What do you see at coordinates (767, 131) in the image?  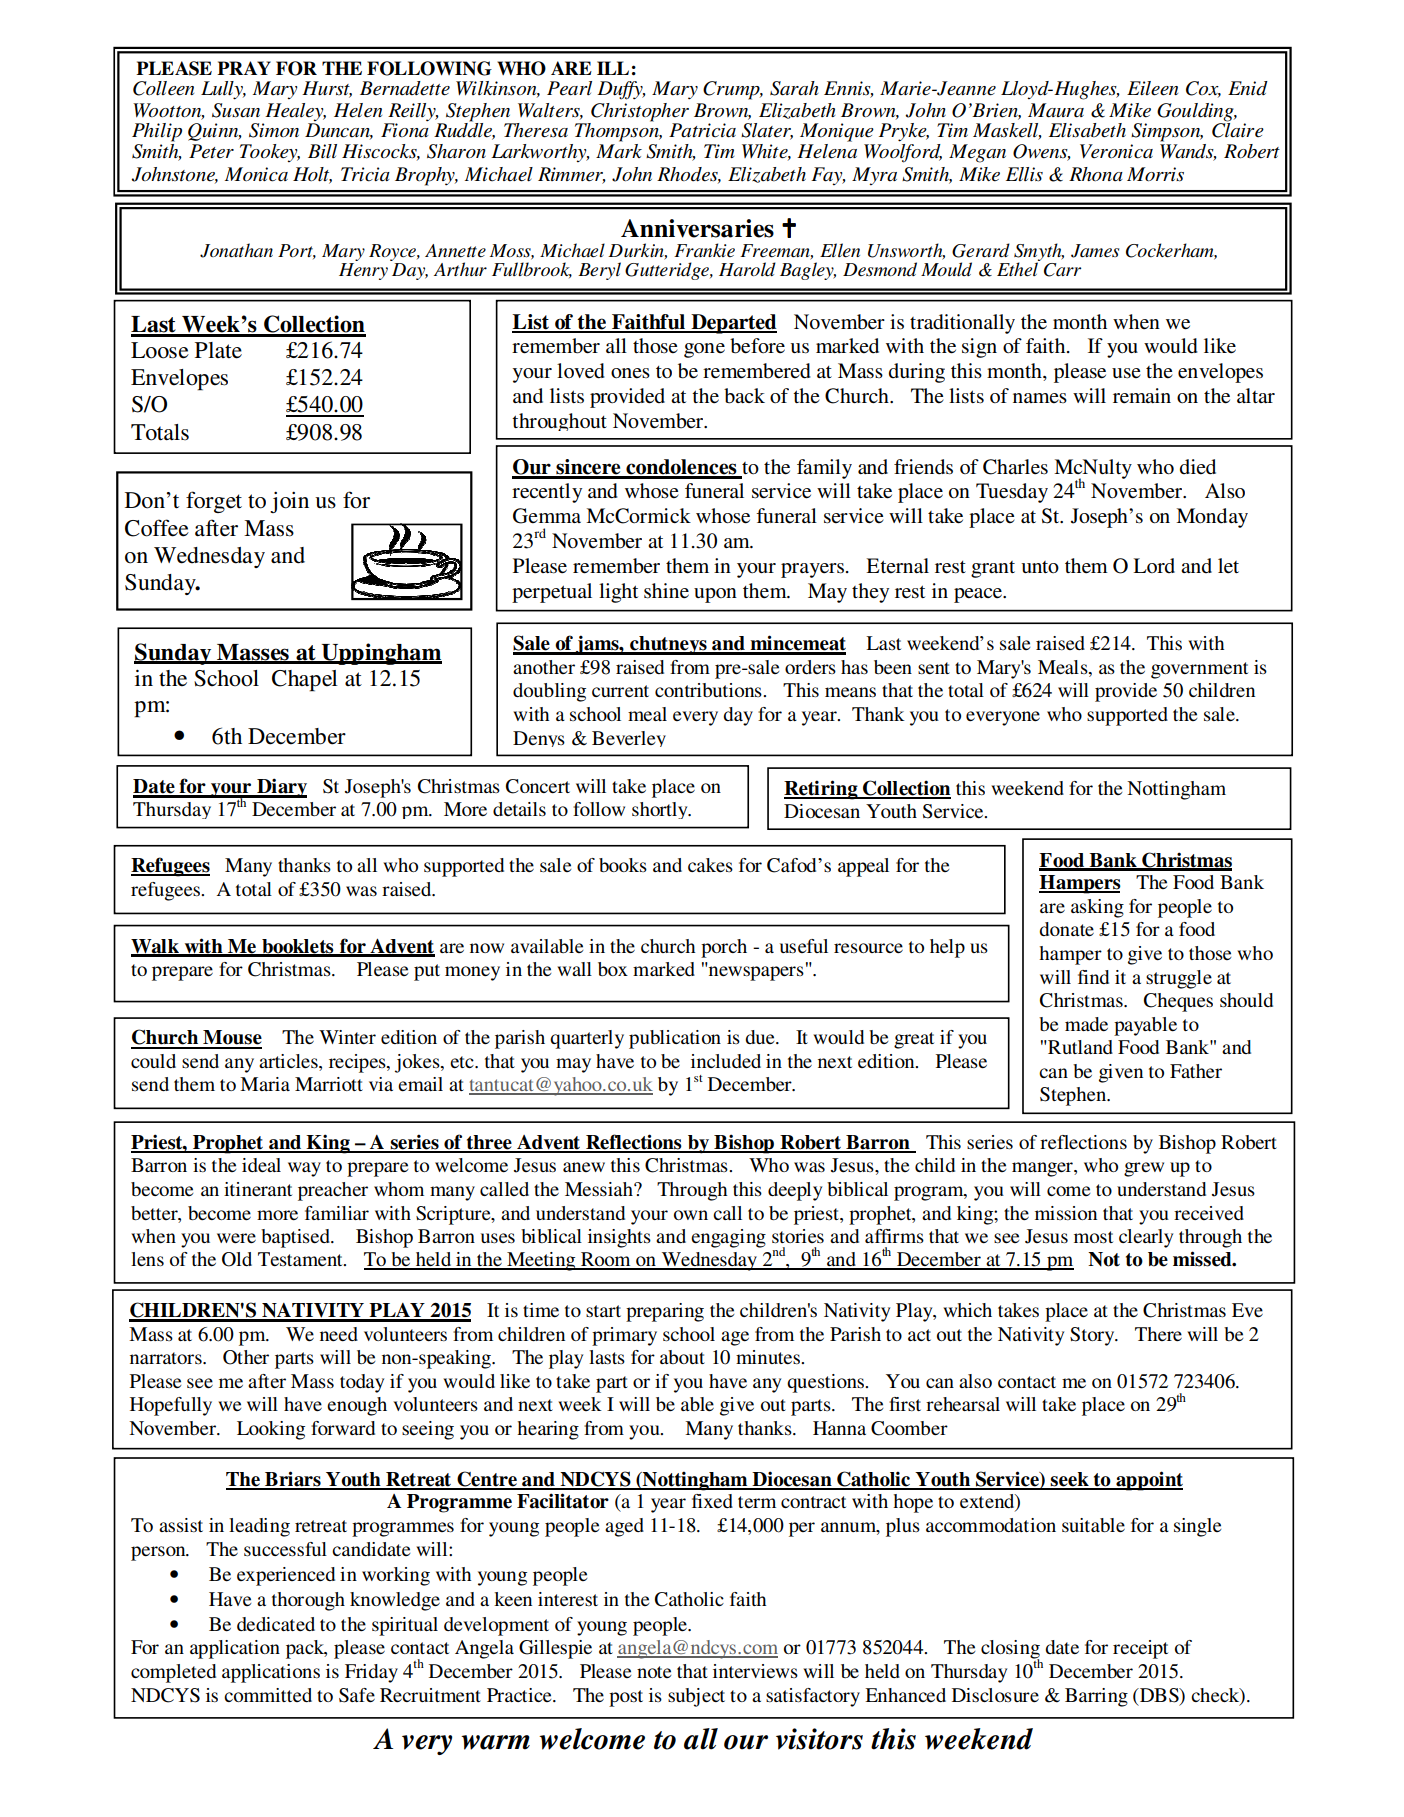 I see `Slater` at bounding box center [767, 131].
